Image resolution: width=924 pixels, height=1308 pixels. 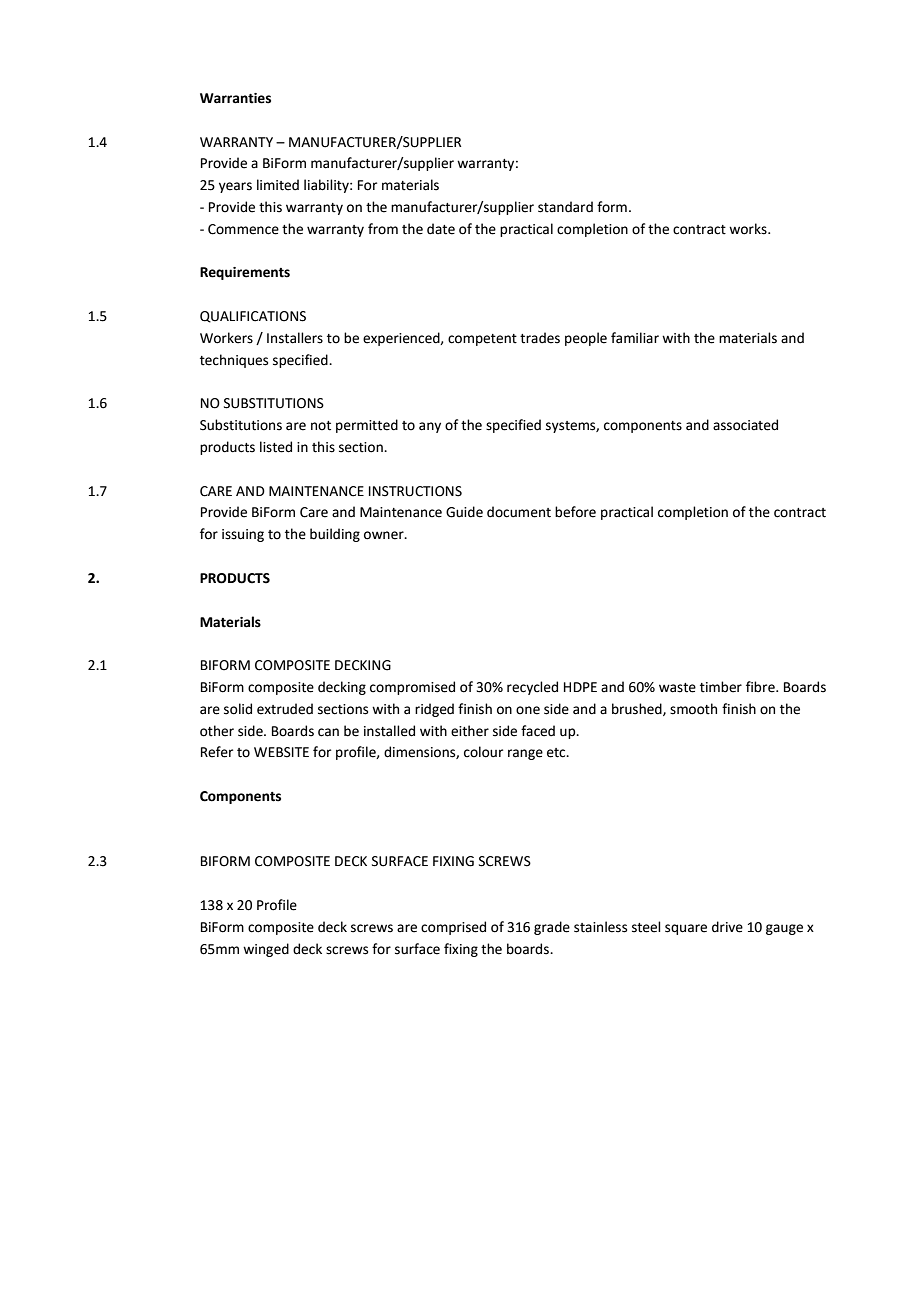 What do you see at coordinates (749, 229) in the screenshot?
I see `works` at bounding box center [749, 229].
